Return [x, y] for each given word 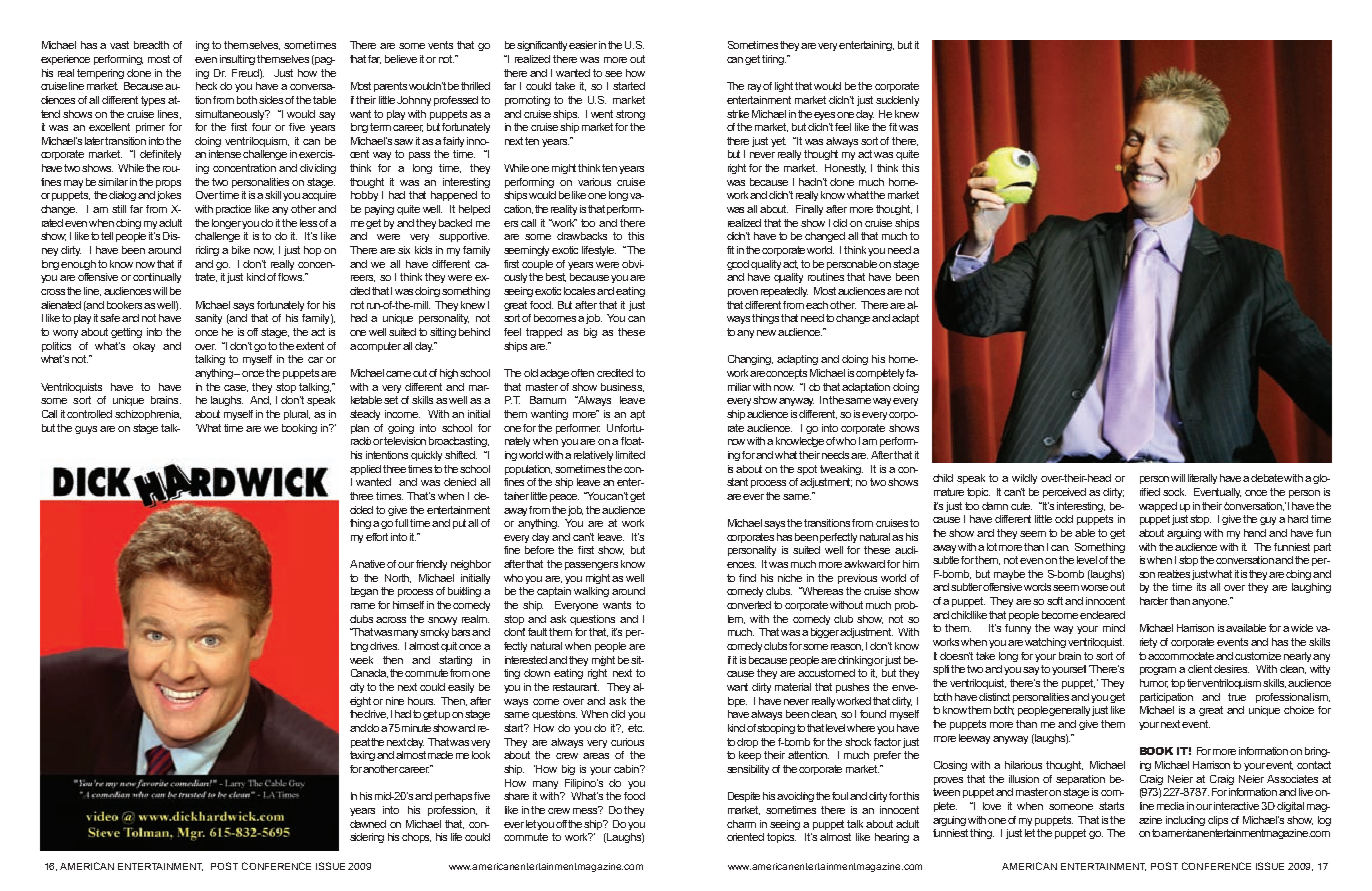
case [236, 388]
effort [377, 537]
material [793, 687]
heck [206, 86]
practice [233, 210]
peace [564, 498]
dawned [368, 824]
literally [1202, 479]
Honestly [845, 169]
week [361, 660]
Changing [750, 360]
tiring [774, 60]
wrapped [1158, 507]
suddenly [897, 101]
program [1158, 671]
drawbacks [582, 236]
